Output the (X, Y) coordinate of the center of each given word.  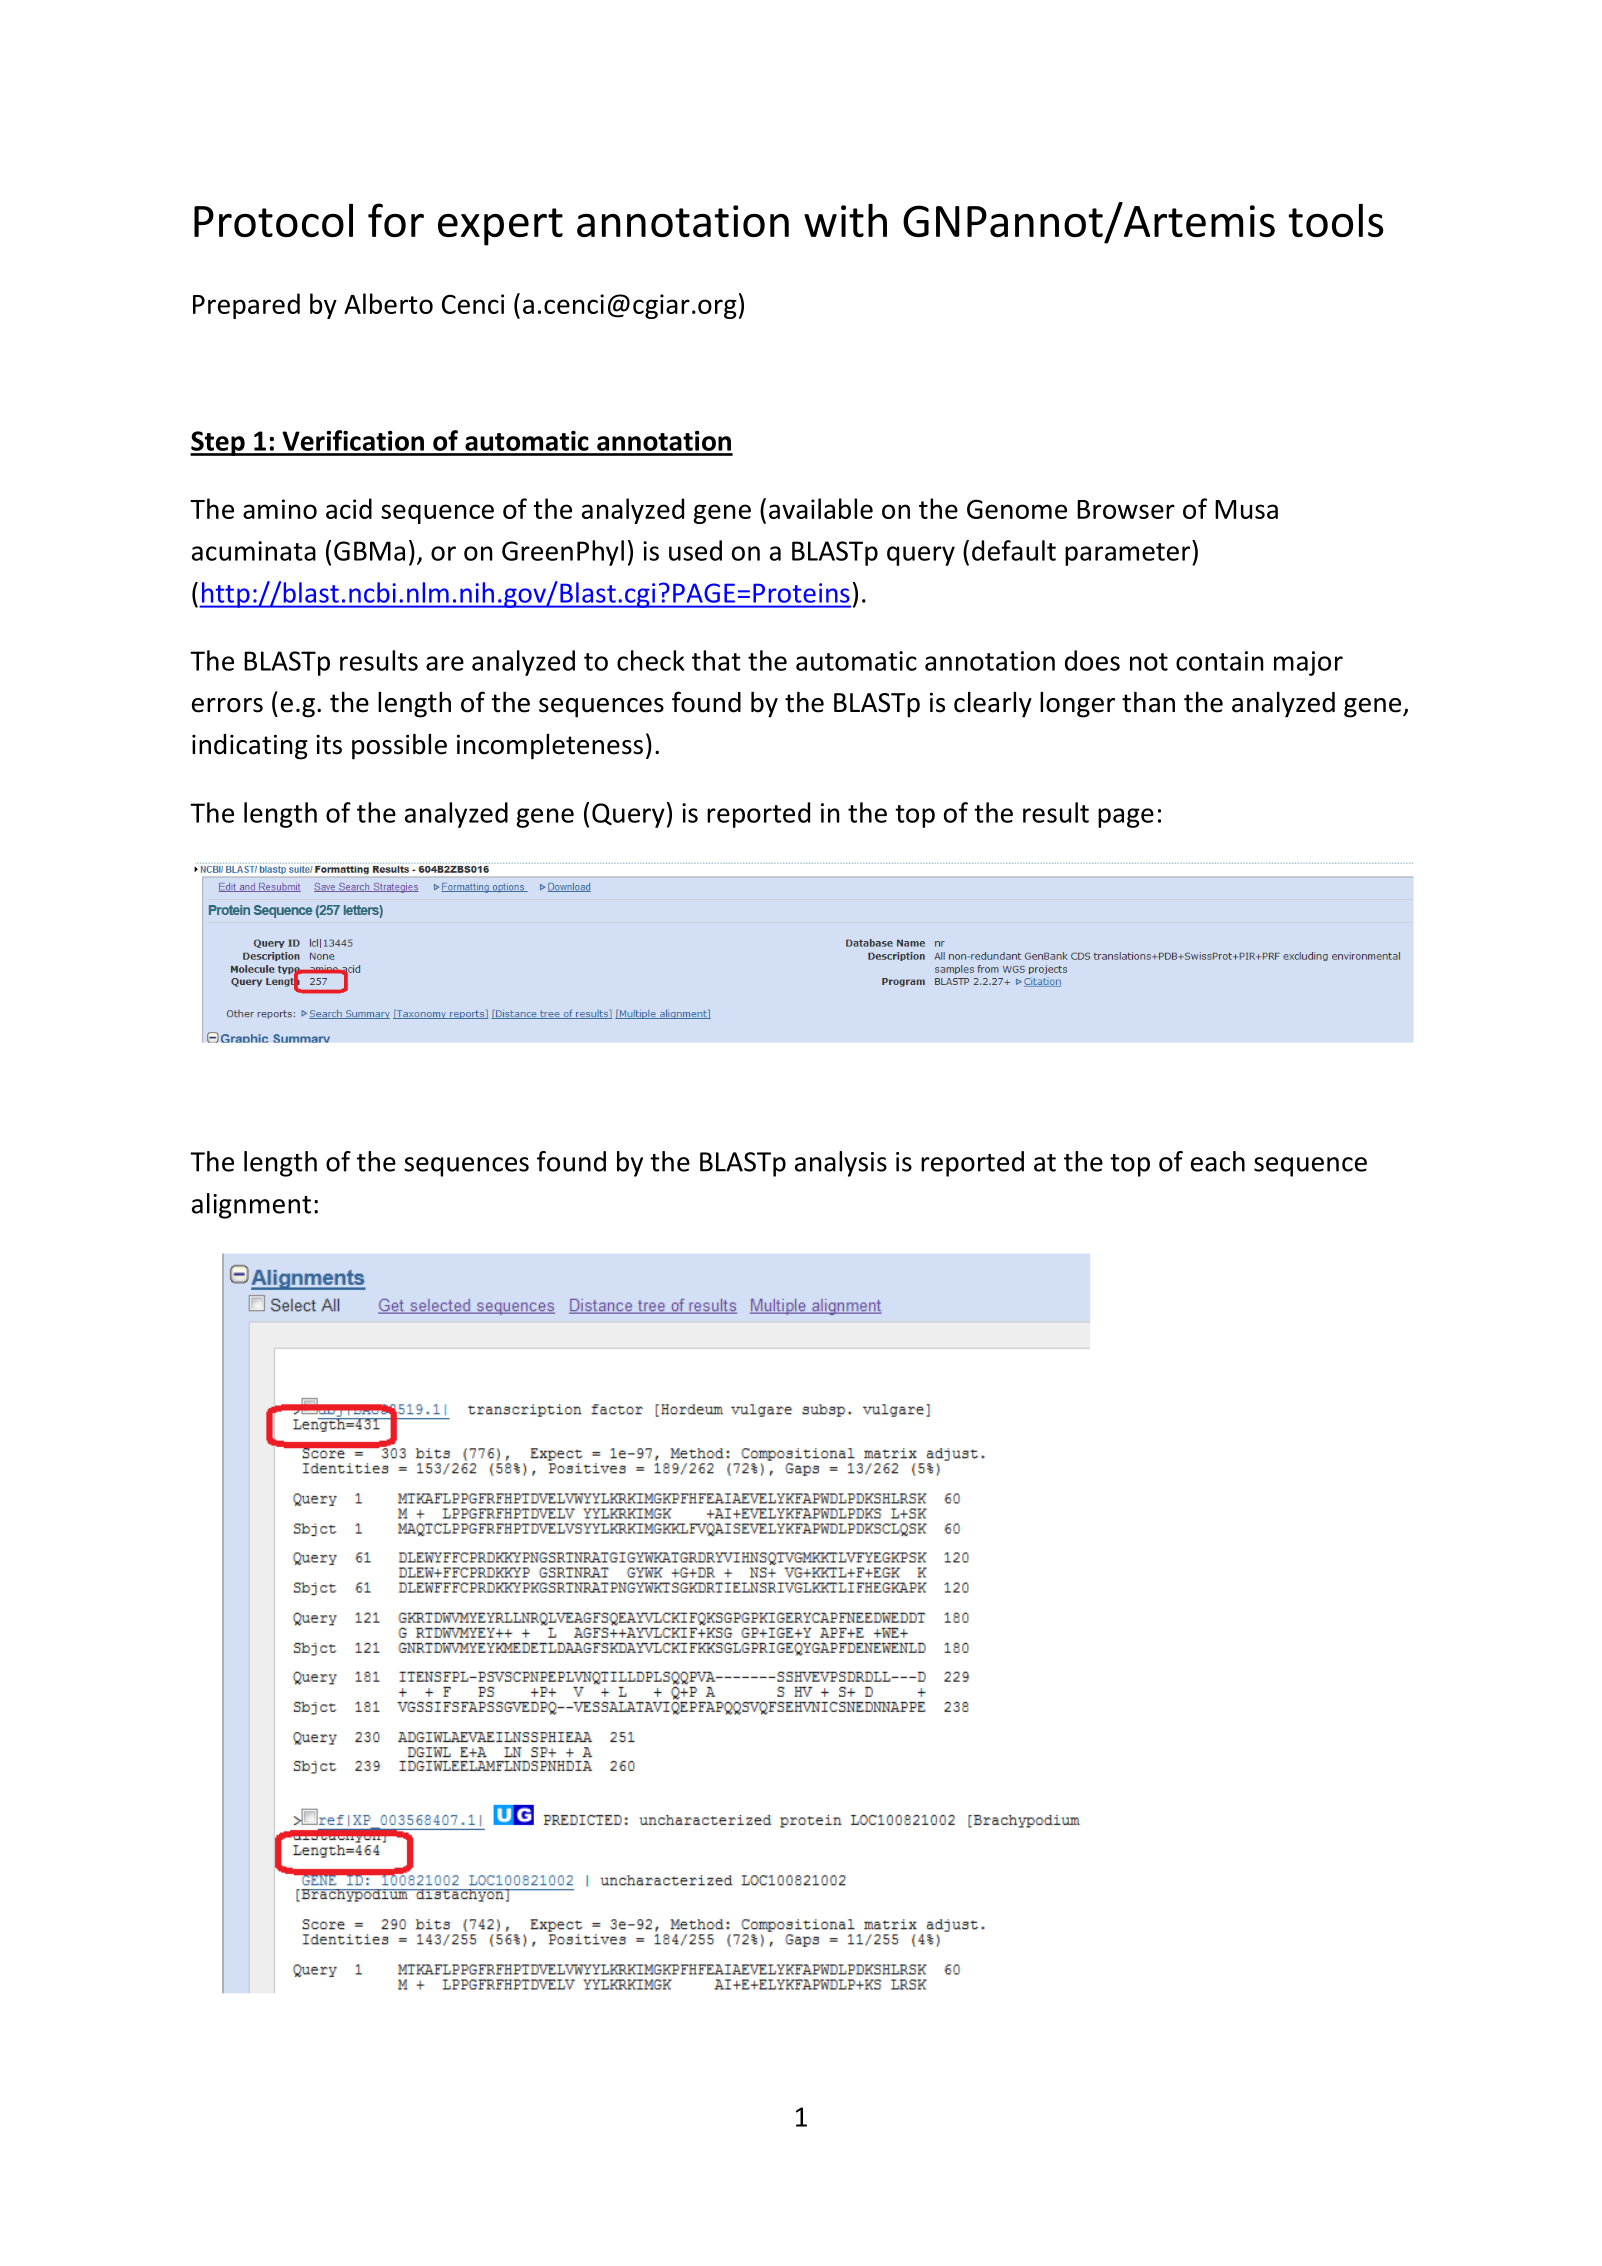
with (845, 220)
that (716, 660)
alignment (251, 1206)
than (1148, 702)
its (329, 744)
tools (1336, 220)
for (396, 220)
